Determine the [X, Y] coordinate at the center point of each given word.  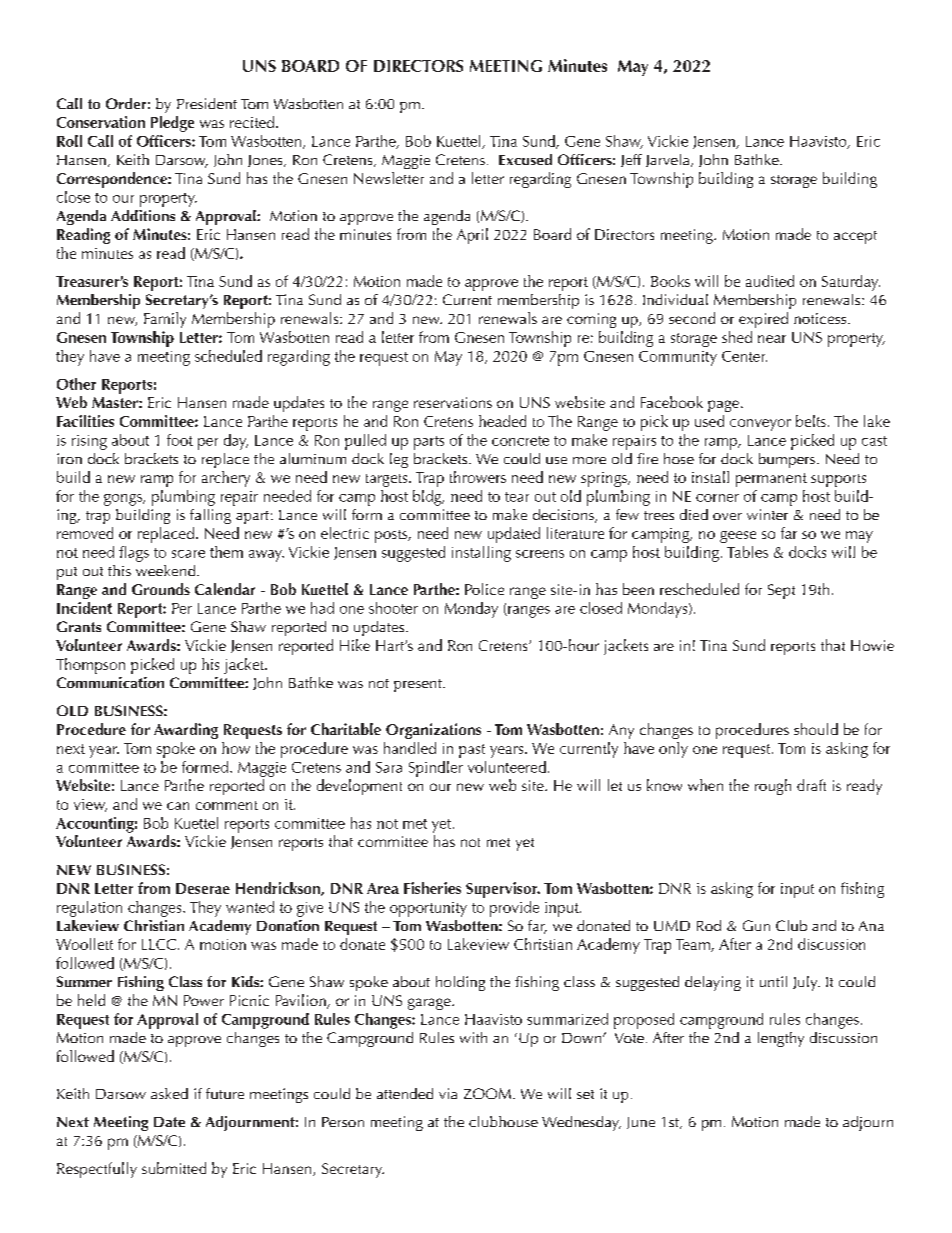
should [816, 729]
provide [514, 909]
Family [165, 320]
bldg [428, 498]
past [472, 751]
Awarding [186, 731]
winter [767, 514]
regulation [89, 909]
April [472, 236]
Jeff [631, 160]
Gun [756, 925]
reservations [453, 402]
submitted [174, 1168]
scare [188, 554]
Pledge [172, 124]
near [772, 339]
